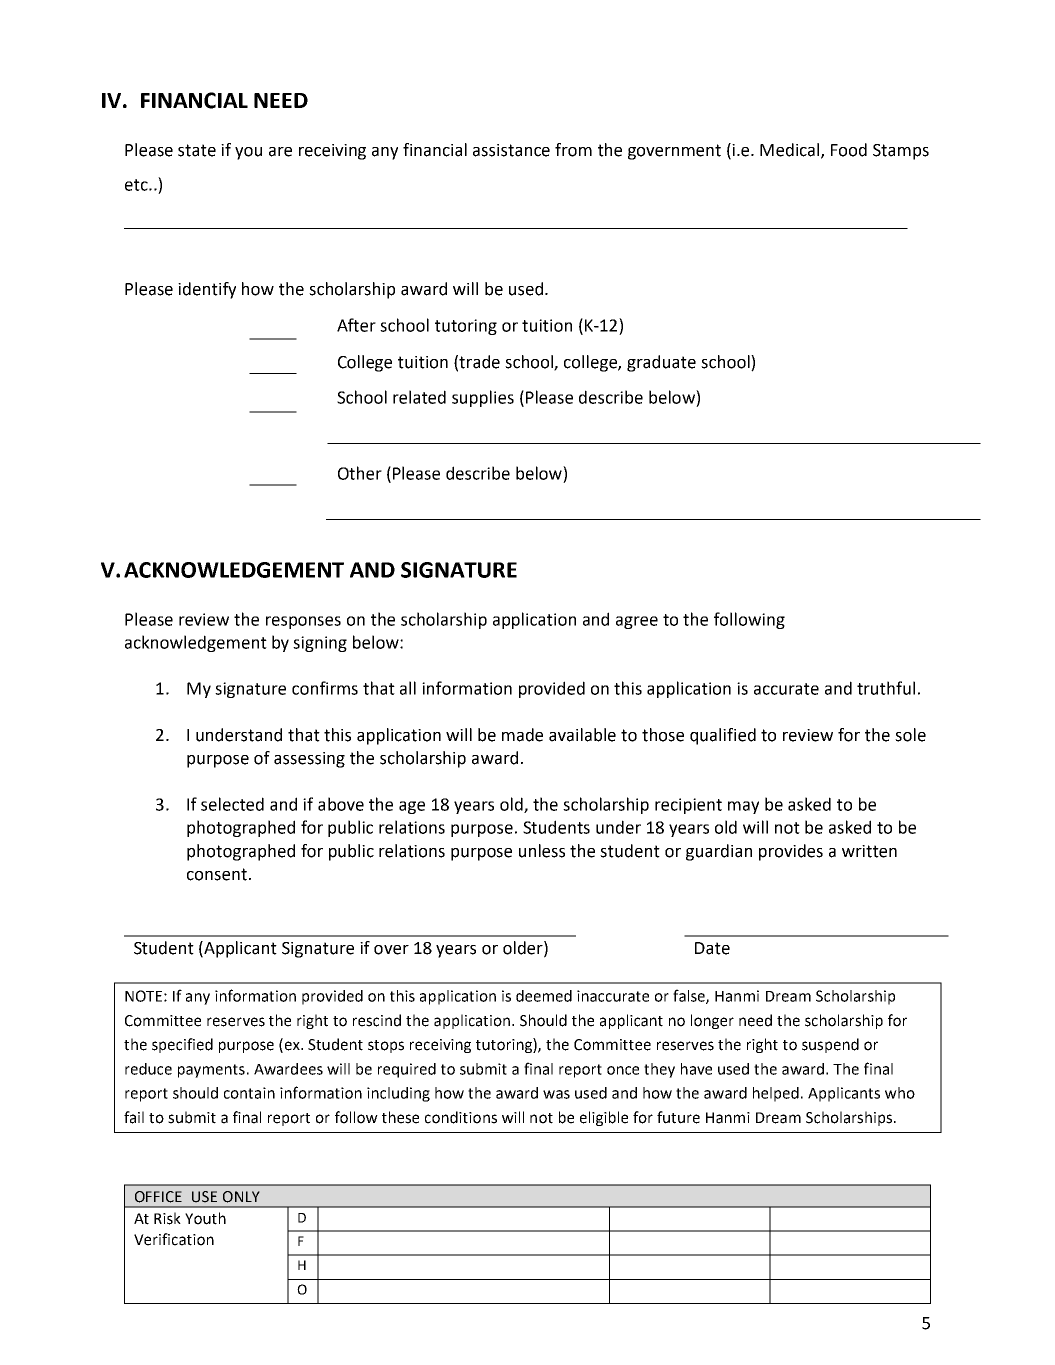  What do you see at coordinates (360, 473) in the screenshot?
I see `Other` at bounding box center [360, 473].
